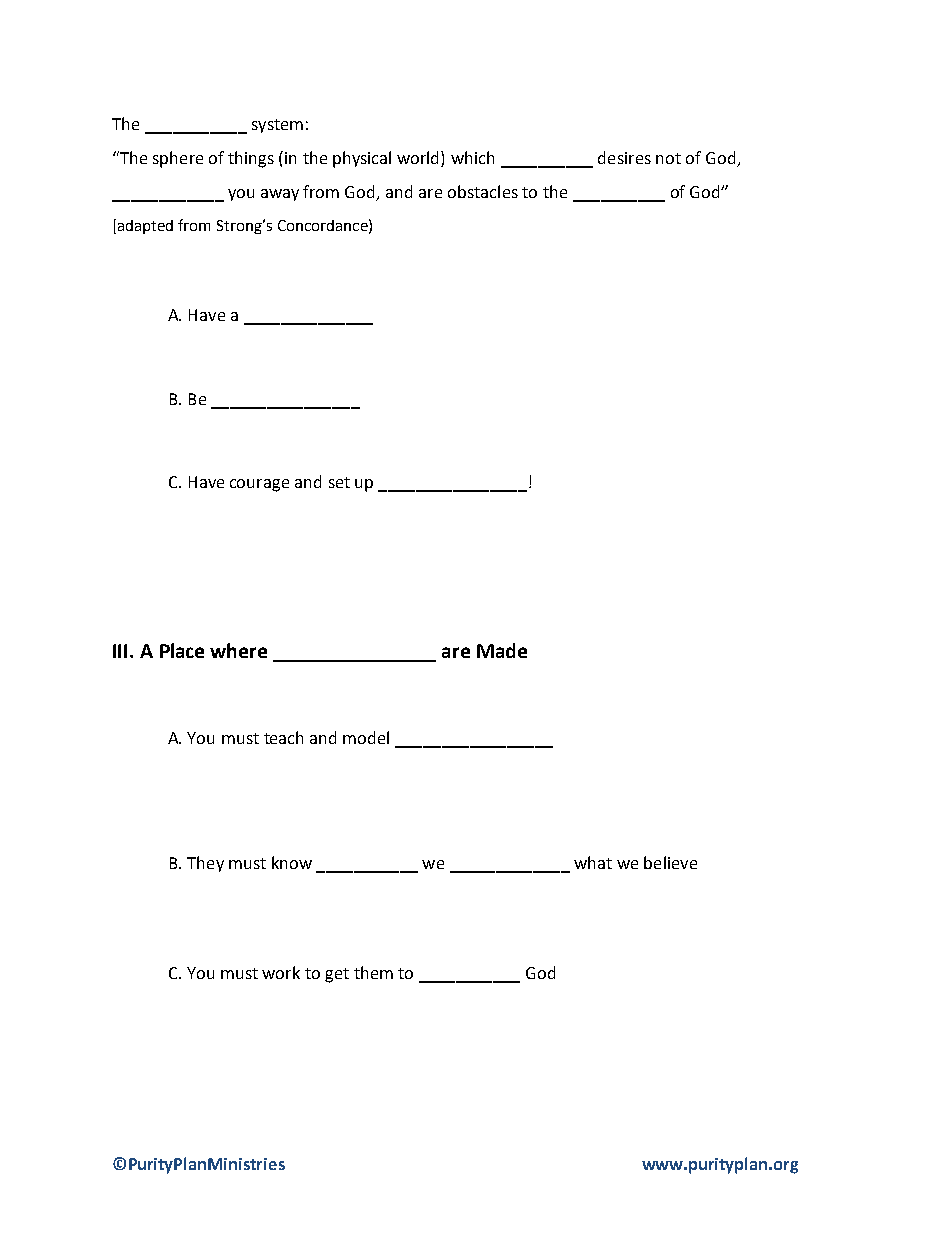  What do you see at coordinates (366, 737) in the image?
I see `model` at bounding box center [366, 737].
